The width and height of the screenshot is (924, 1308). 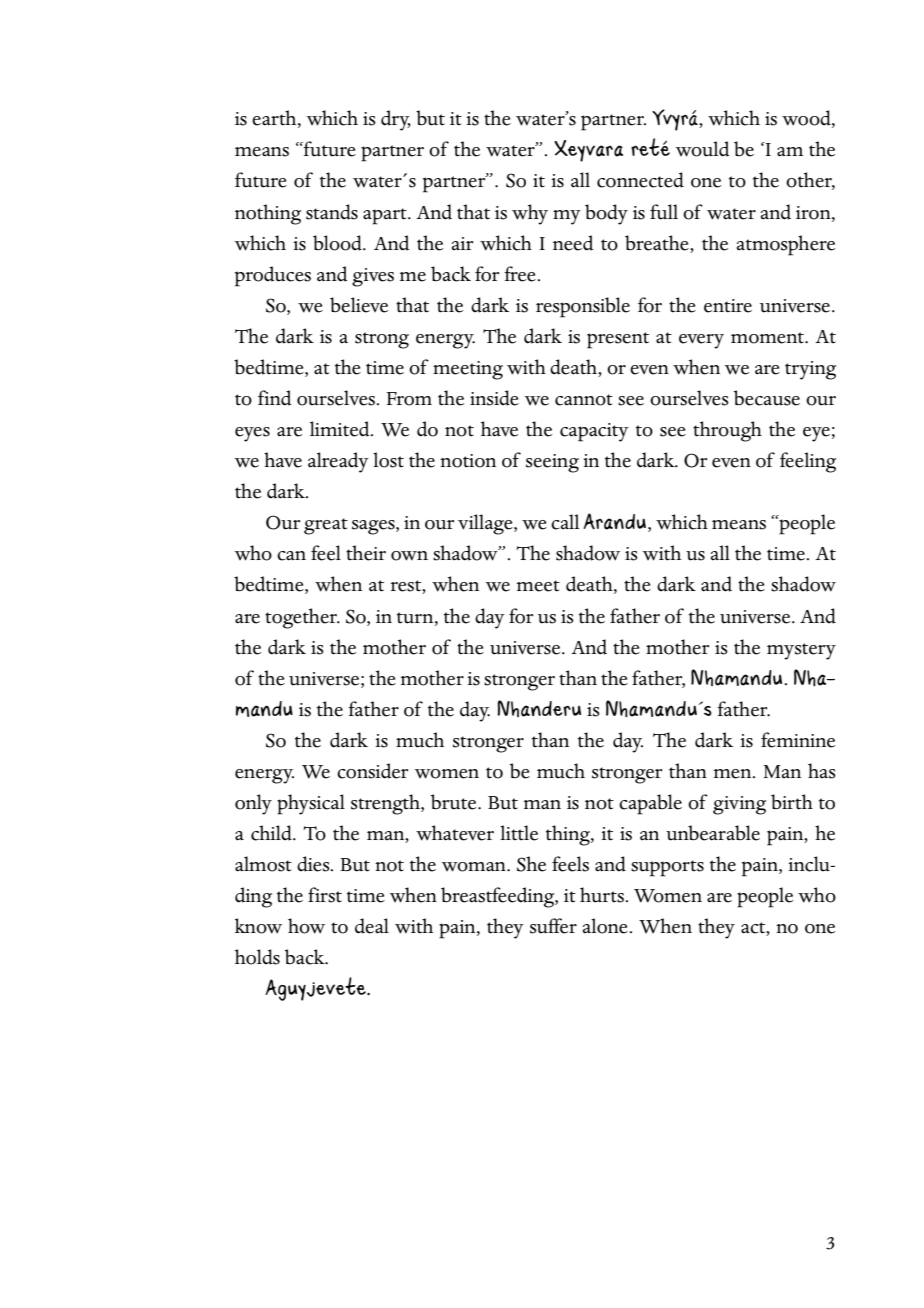 What do you see at coordinates (306, 926) in the screenshot?
I see `how` at bounding box center [306, 926].
